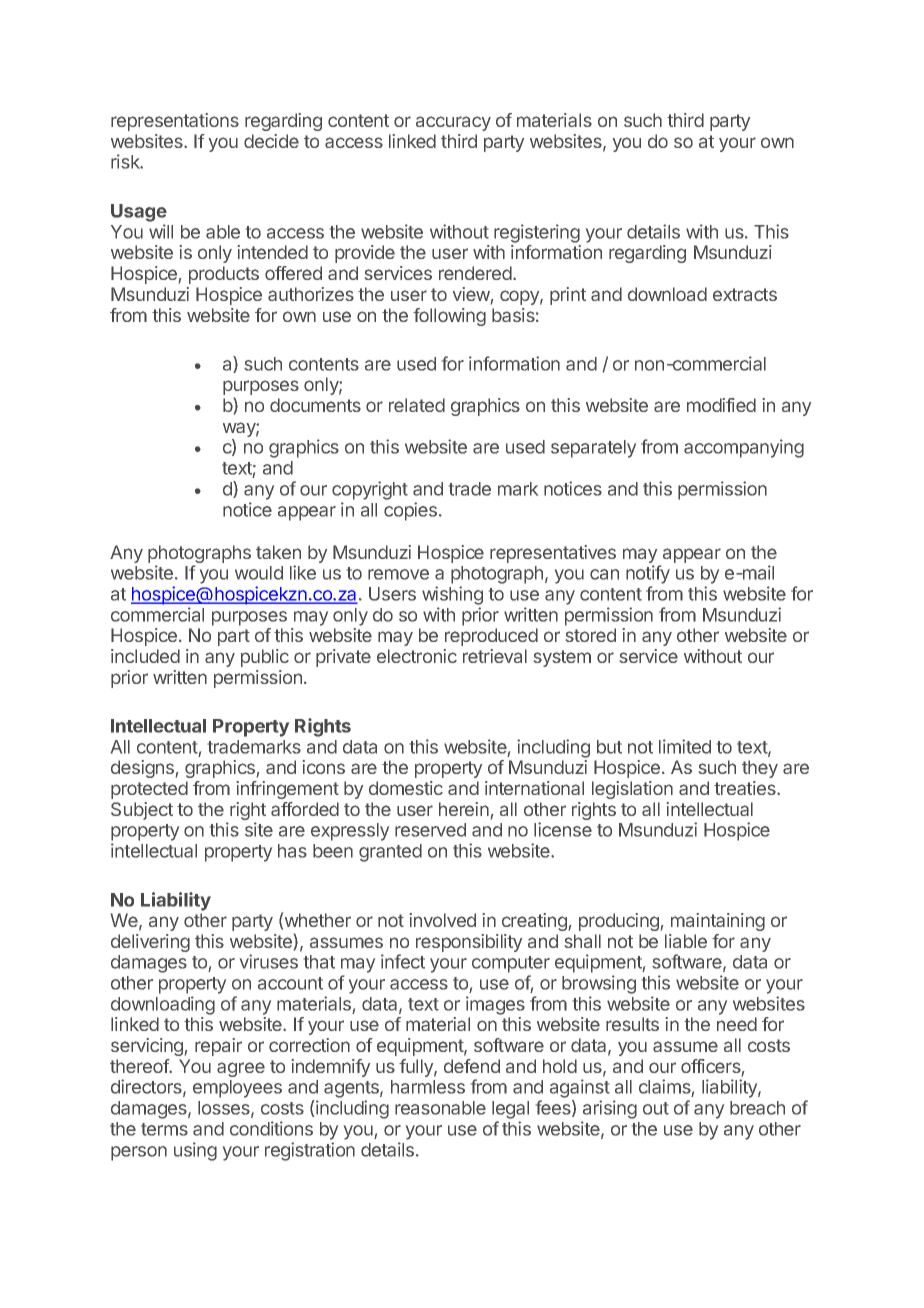  Describe the element at coordinates (417, 656) in the screenshot. I see `electronic` at that location.
